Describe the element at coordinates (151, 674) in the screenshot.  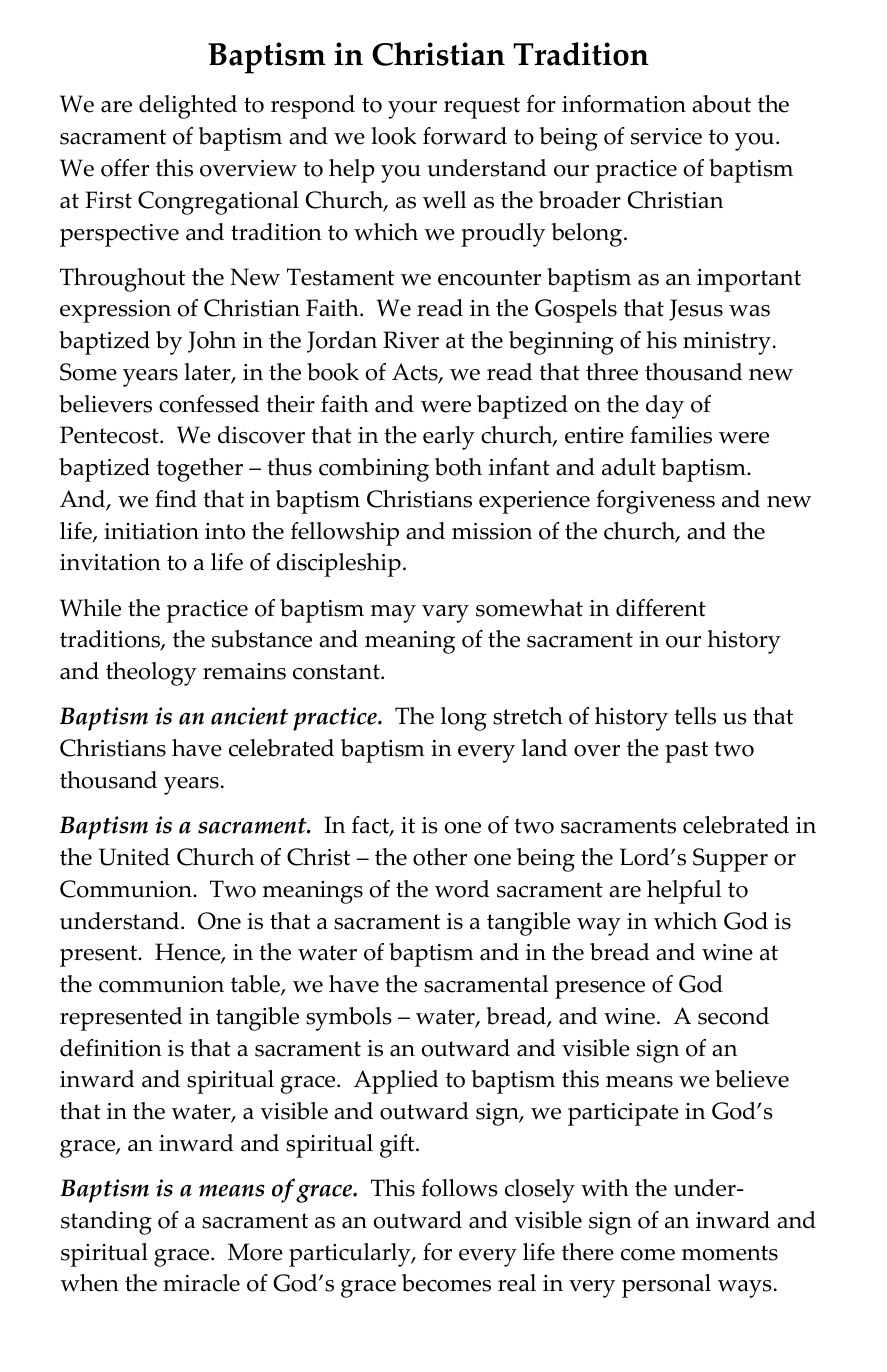
I see `theology` at that location.
